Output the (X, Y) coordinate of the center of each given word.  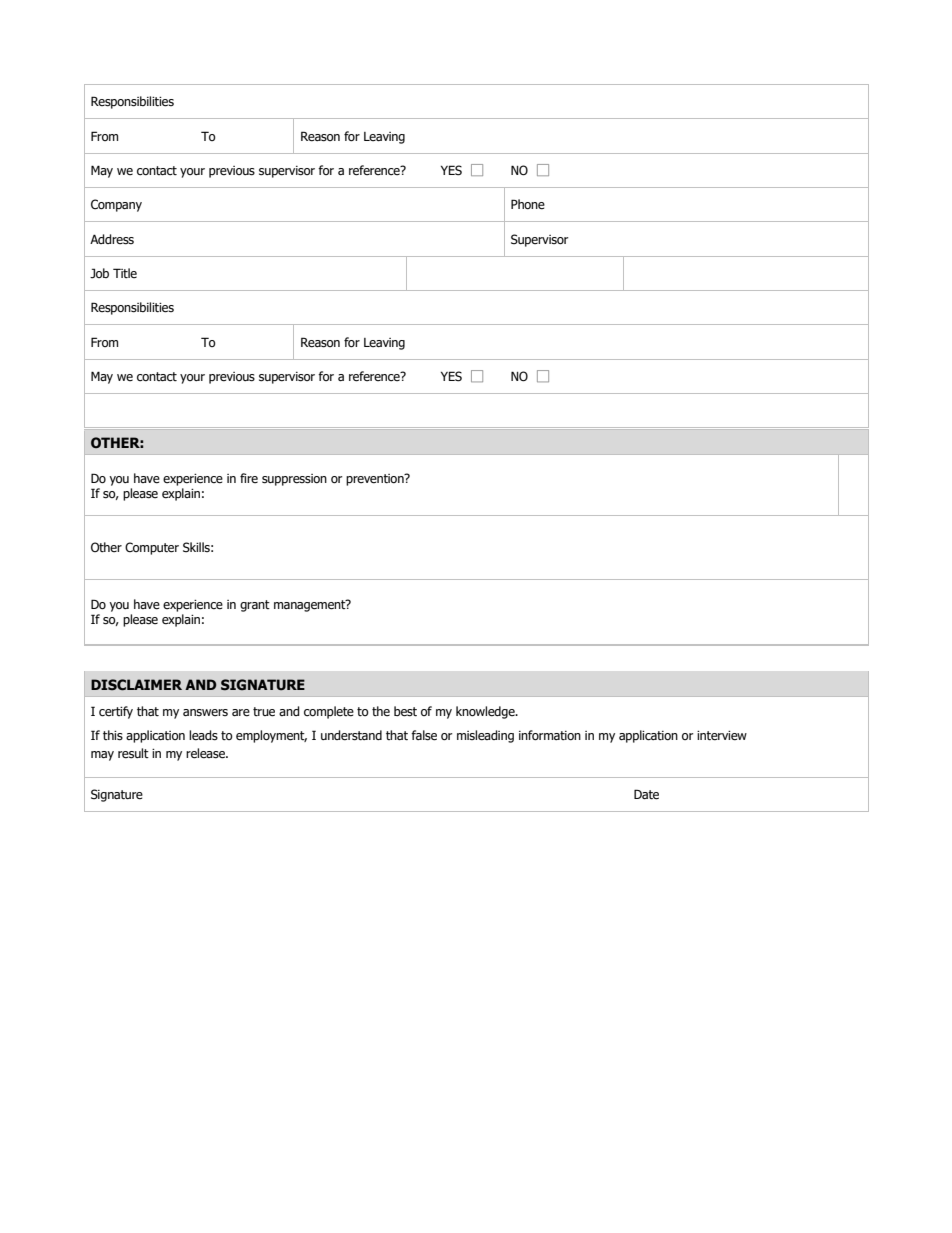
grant (255, 606)
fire (249, 478)
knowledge (486, 712)
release (206, 753)
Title (125, 273)
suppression (294, 480)
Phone (528, 204)
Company (116, 205)
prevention (376, 479)
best (405, 711)
